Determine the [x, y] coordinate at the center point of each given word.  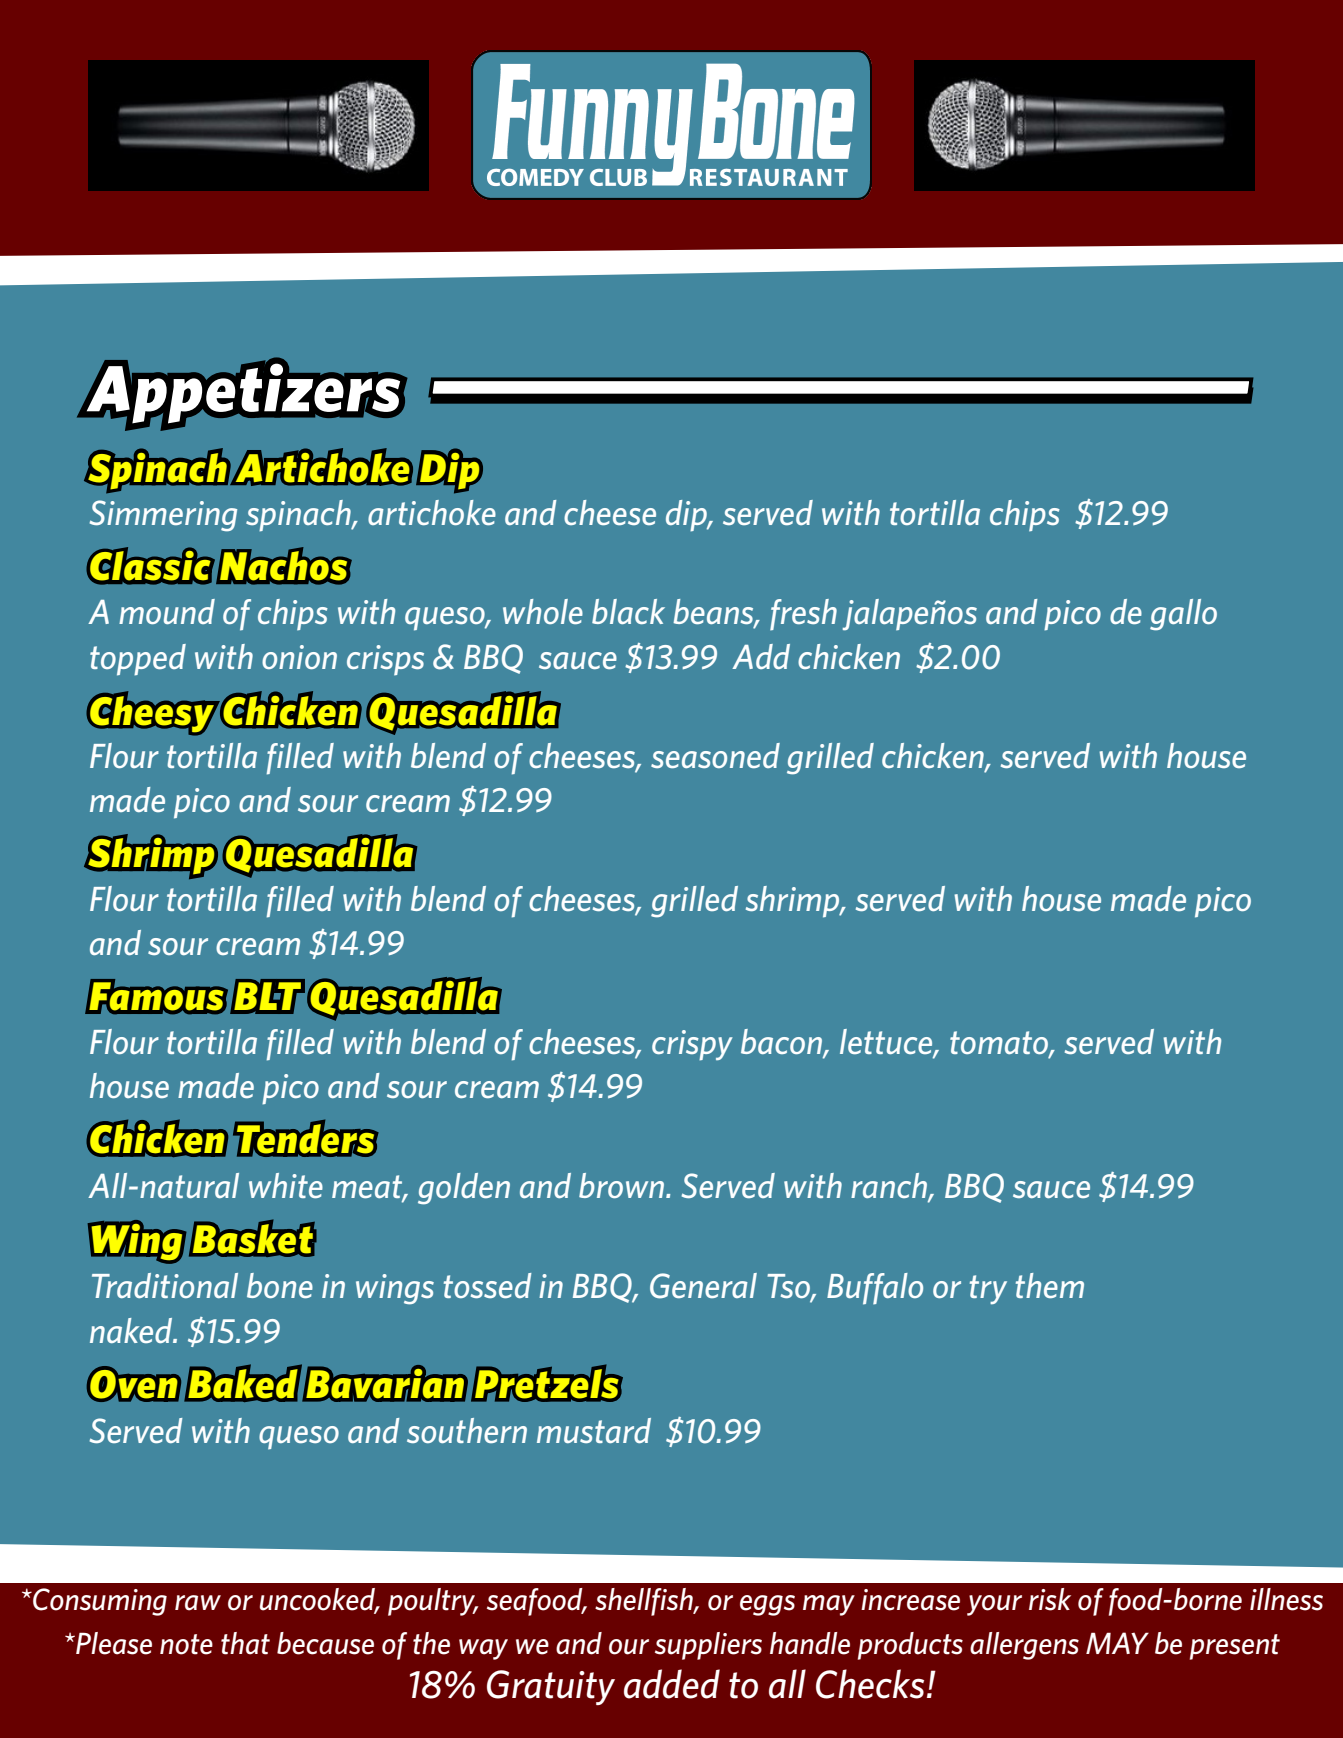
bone [280, 1285]
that [245, 1643]
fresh [803, 614]
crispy [692, 1045]
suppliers [708, 1646]
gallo [1183, 615]
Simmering [163, 516]
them [1050, 1285]
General [703, 1286]
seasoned [715, 755]
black [628, 611]
